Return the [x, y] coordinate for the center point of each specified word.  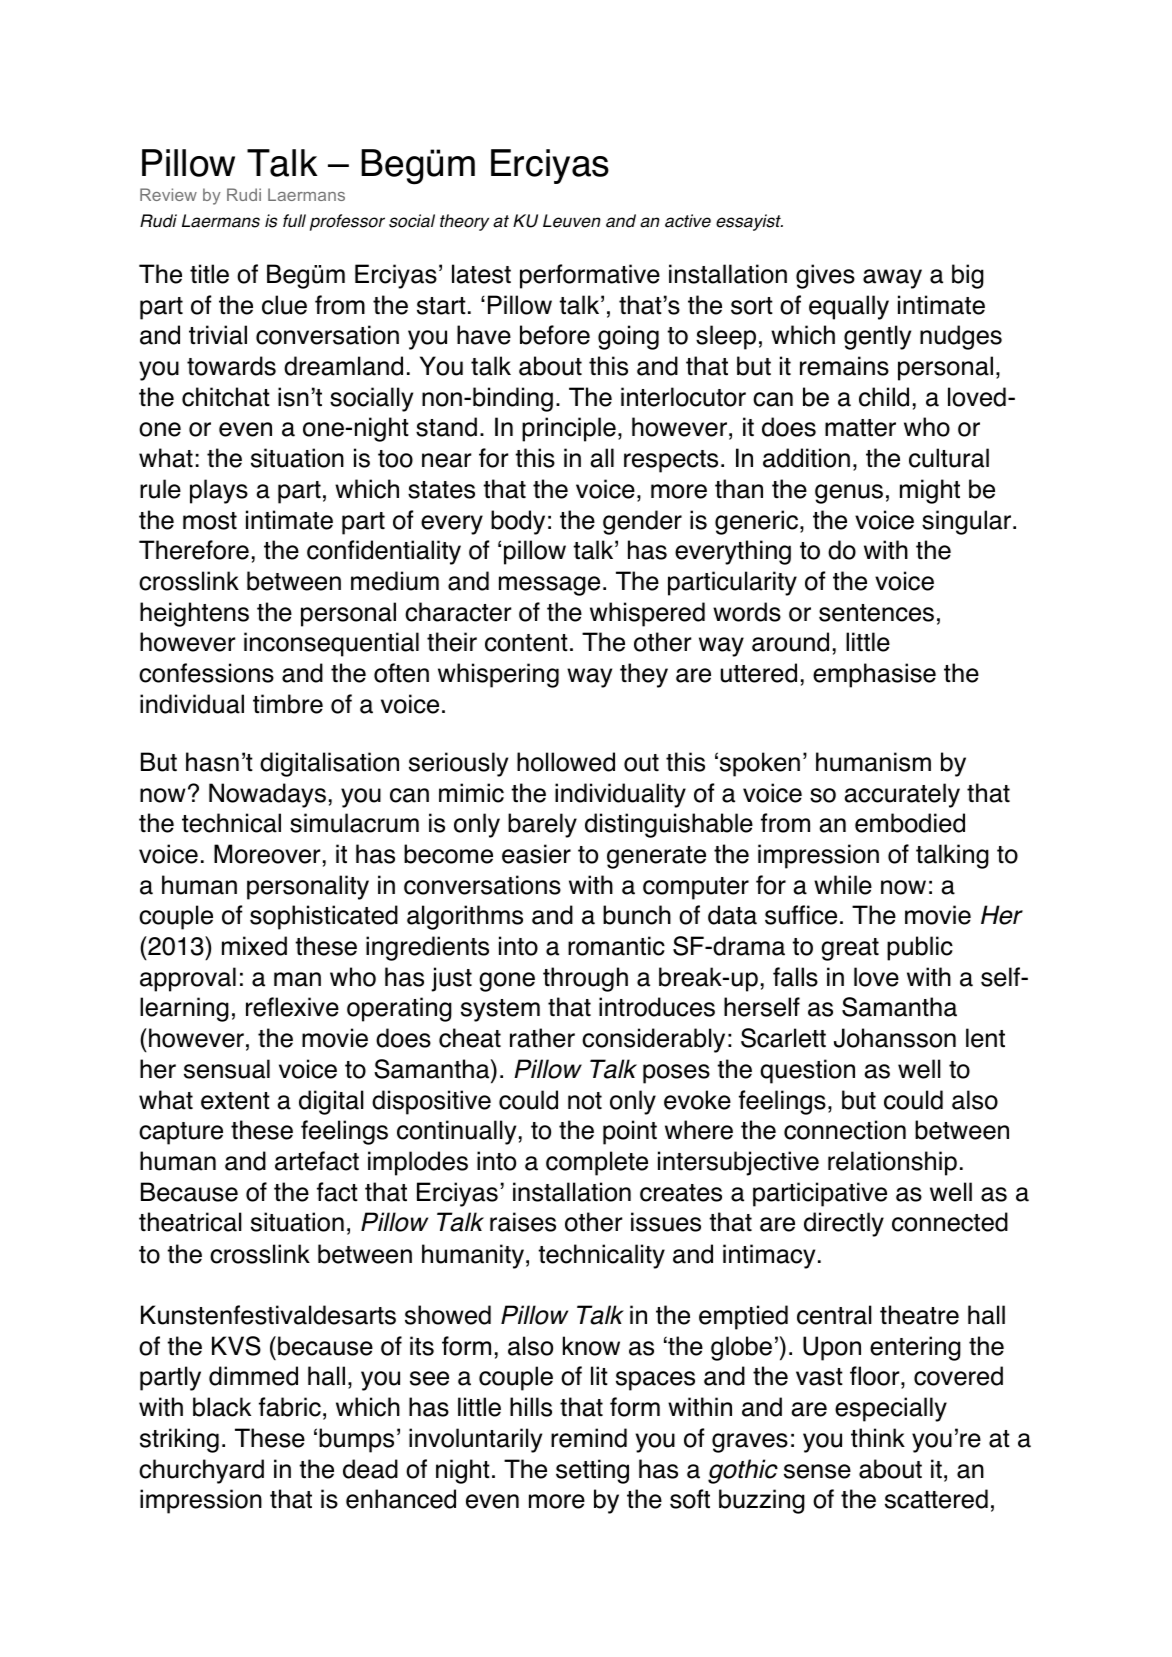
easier [536, 854]
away [892, 279]
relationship [892, 1163]
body [518, 522]
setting [592, 1471]
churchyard [201, 1471]
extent [235, 1101]
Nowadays [267, 795]
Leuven [572, 221]
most [210, 521]
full [294, 221]
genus [849, 494]
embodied [910, 823]
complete [597, 1163]
